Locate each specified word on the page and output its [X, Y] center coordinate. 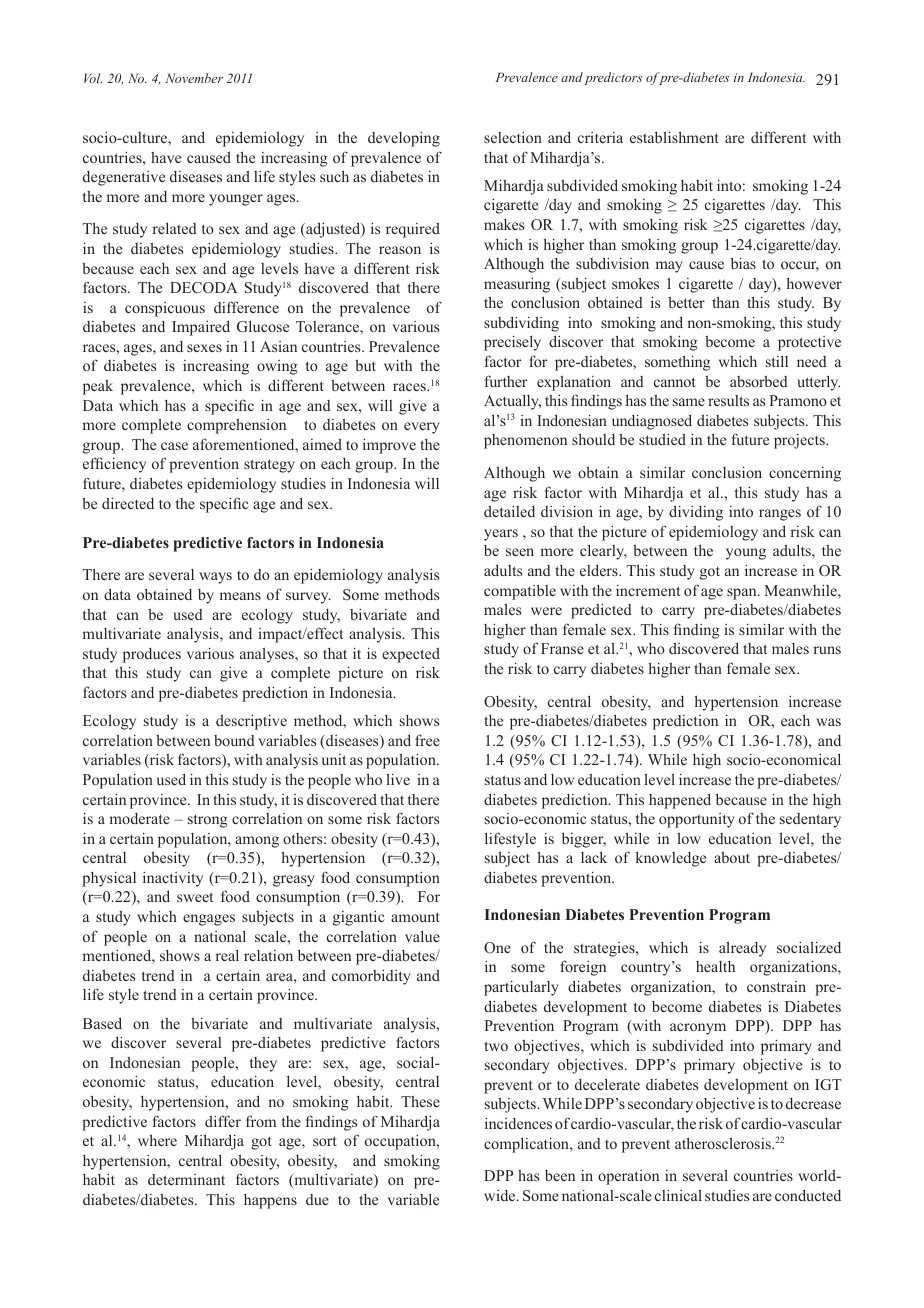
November [194, 78]
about [732, 857]
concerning [805, 474]
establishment [674, 137]
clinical [678, 1195]
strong [208, 821]
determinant [186, 1179]
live [398, 779]
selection [513, 137]
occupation [401, 1142]
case [174, 446]
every [422, 428]
